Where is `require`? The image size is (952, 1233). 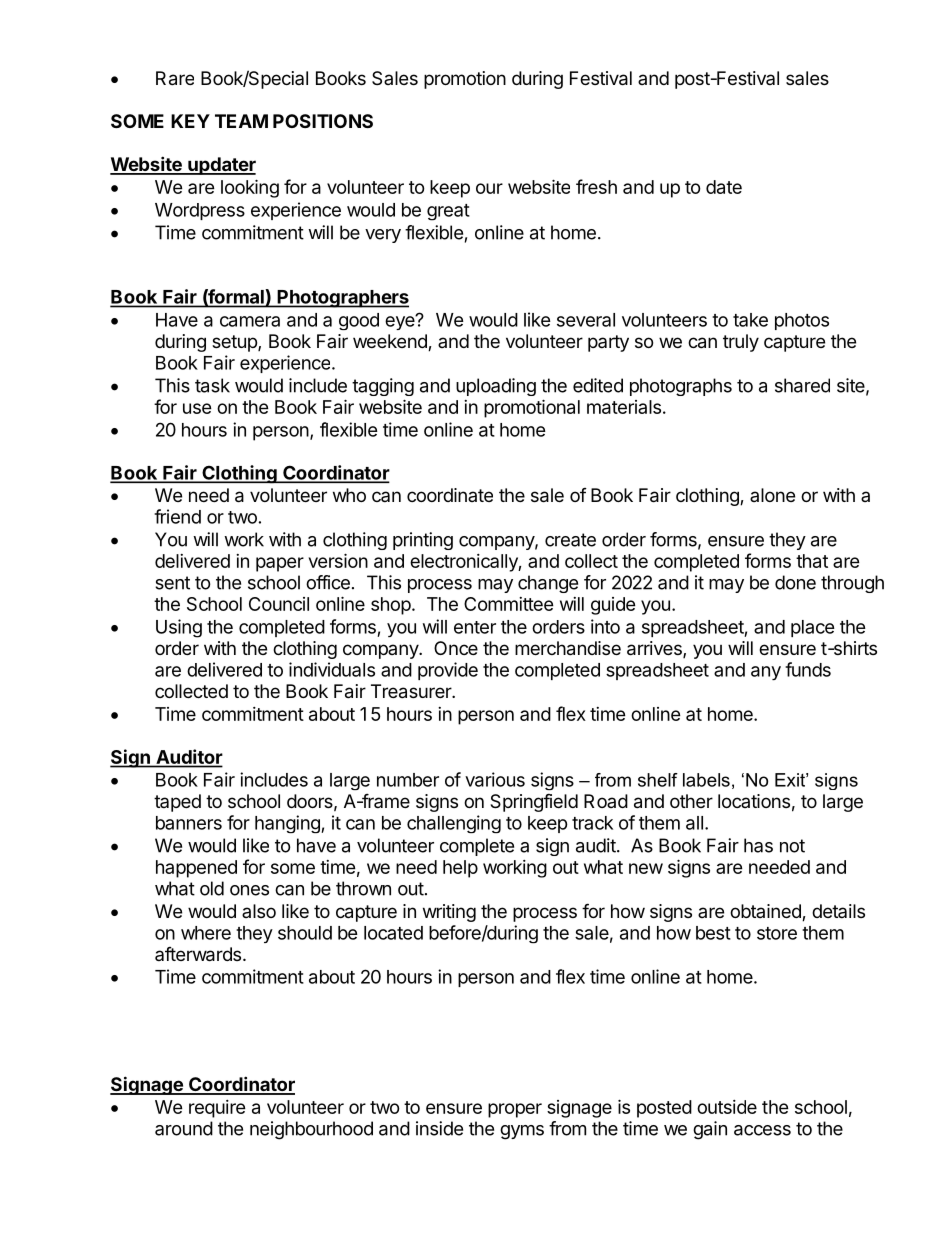 require is located at coordinates (217, 1109).
